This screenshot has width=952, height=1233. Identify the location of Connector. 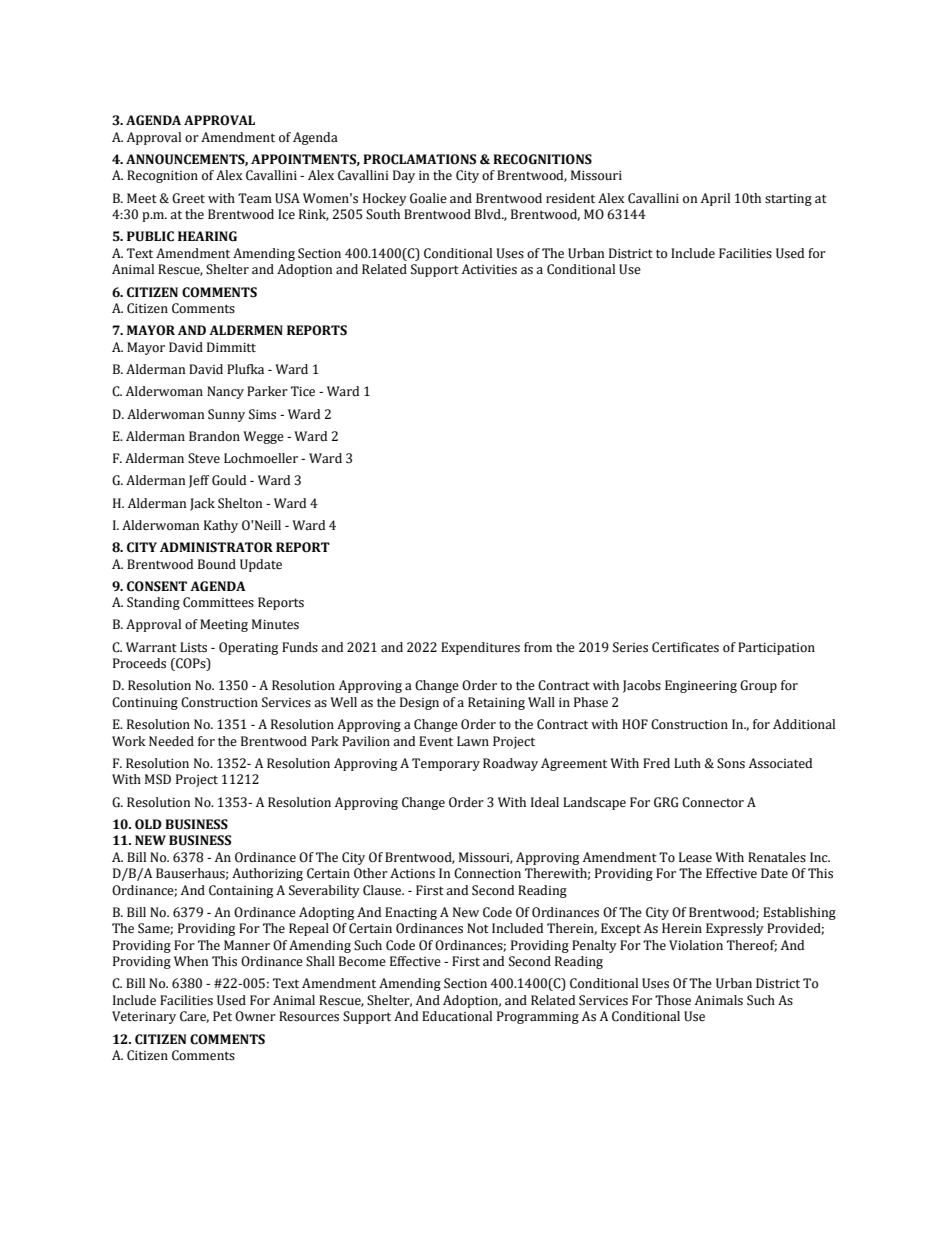
(713, 802).
